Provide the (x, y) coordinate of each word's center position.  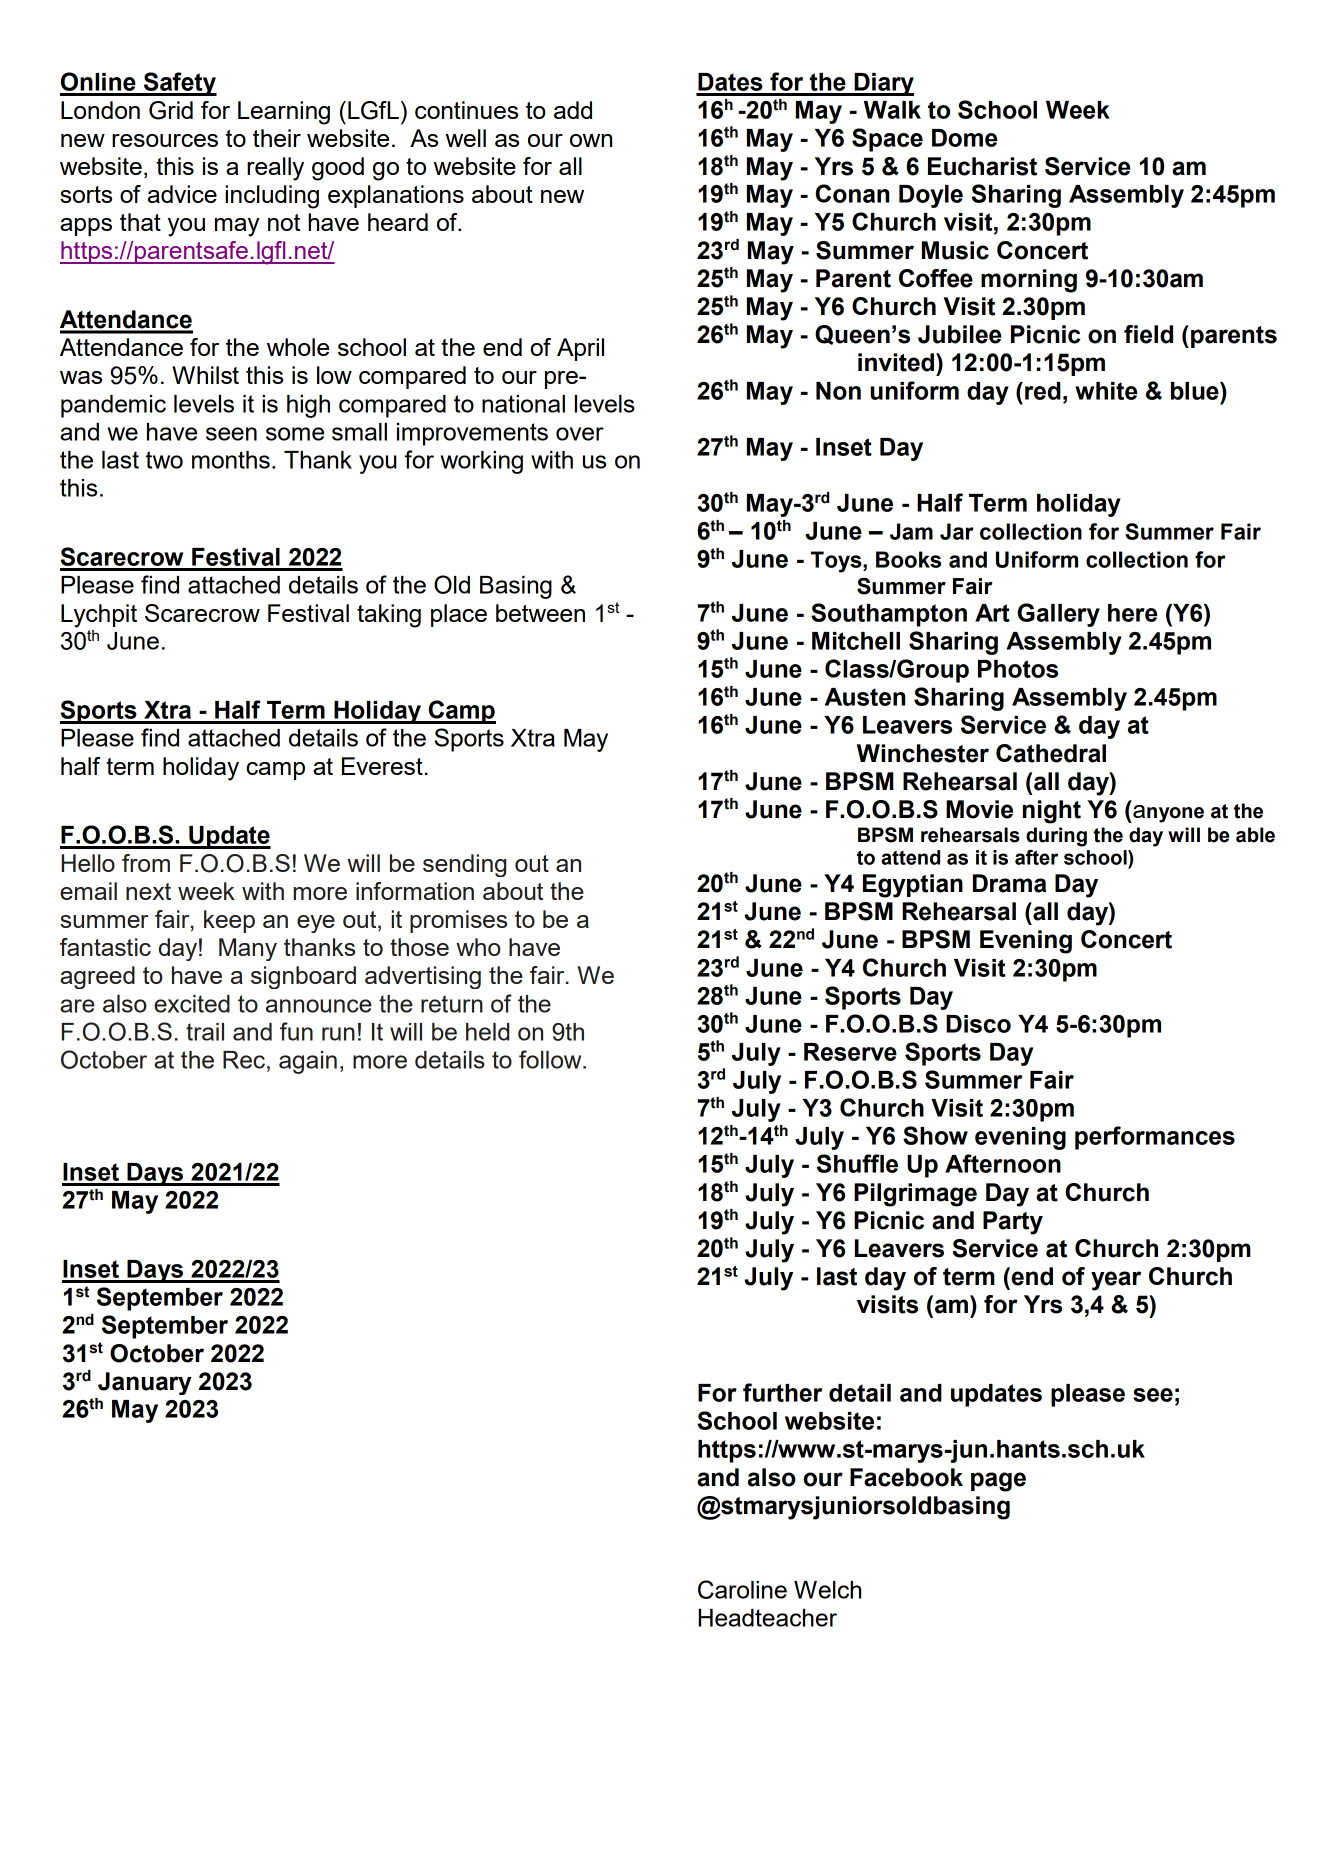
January (145, 1383)
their (277, 138)
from (146, 863)
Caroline (742, 1589)
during (1056, 837)
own (591, 140)
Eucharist (982, 166)
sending (464, 865)
